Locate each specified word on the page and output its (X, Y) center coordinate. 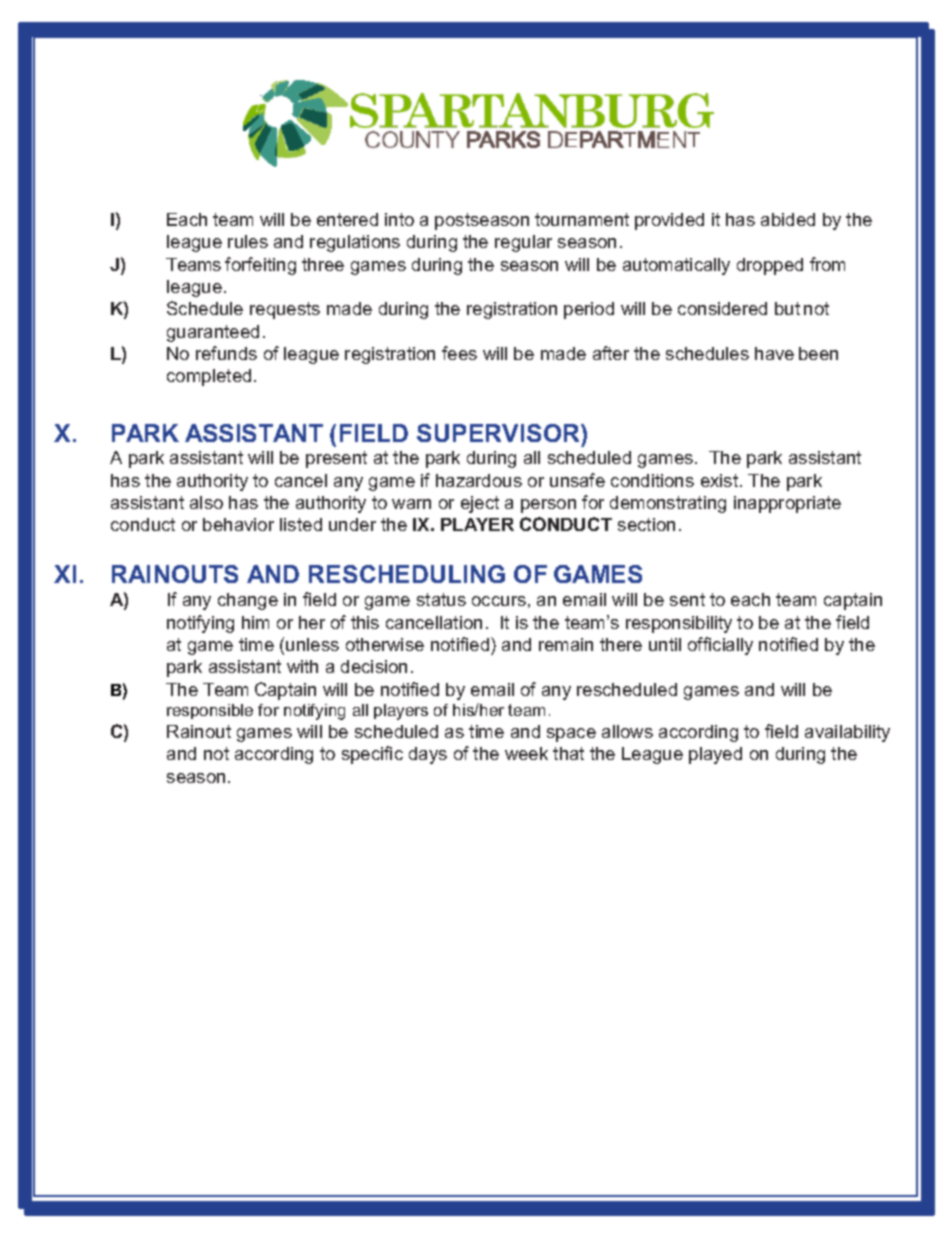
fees (459, 353)
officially (720, 646)
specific (372, 755)
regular (523, 243)
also (206, 502)
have (774, 353)
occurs (499, 601)
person (548, 506)
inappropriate (787, 504)
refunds (226, 353)
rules (248, 241)
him (255, 622)
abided (788, 219)
